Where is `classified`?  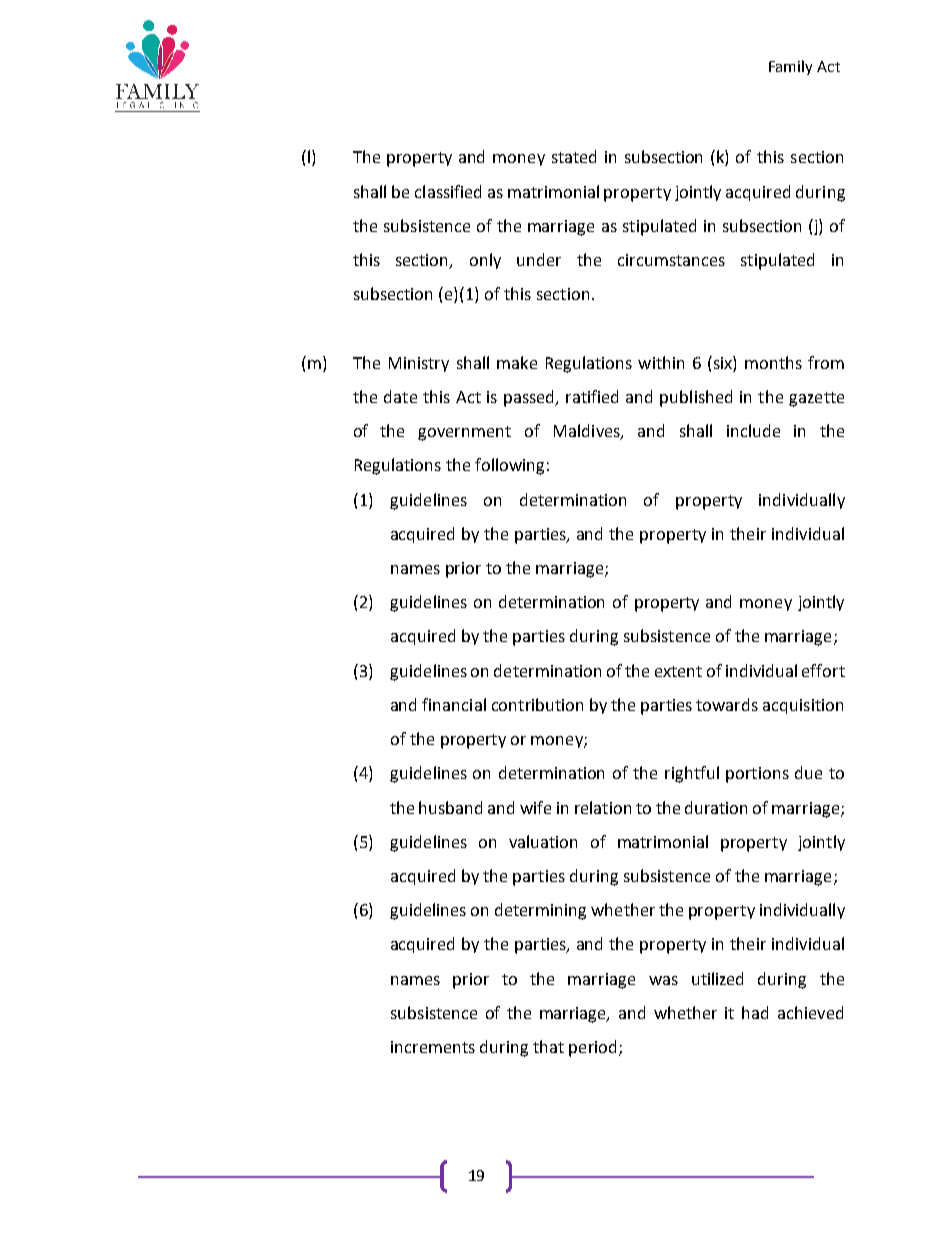 classified is located at coordinates (448, 191).
